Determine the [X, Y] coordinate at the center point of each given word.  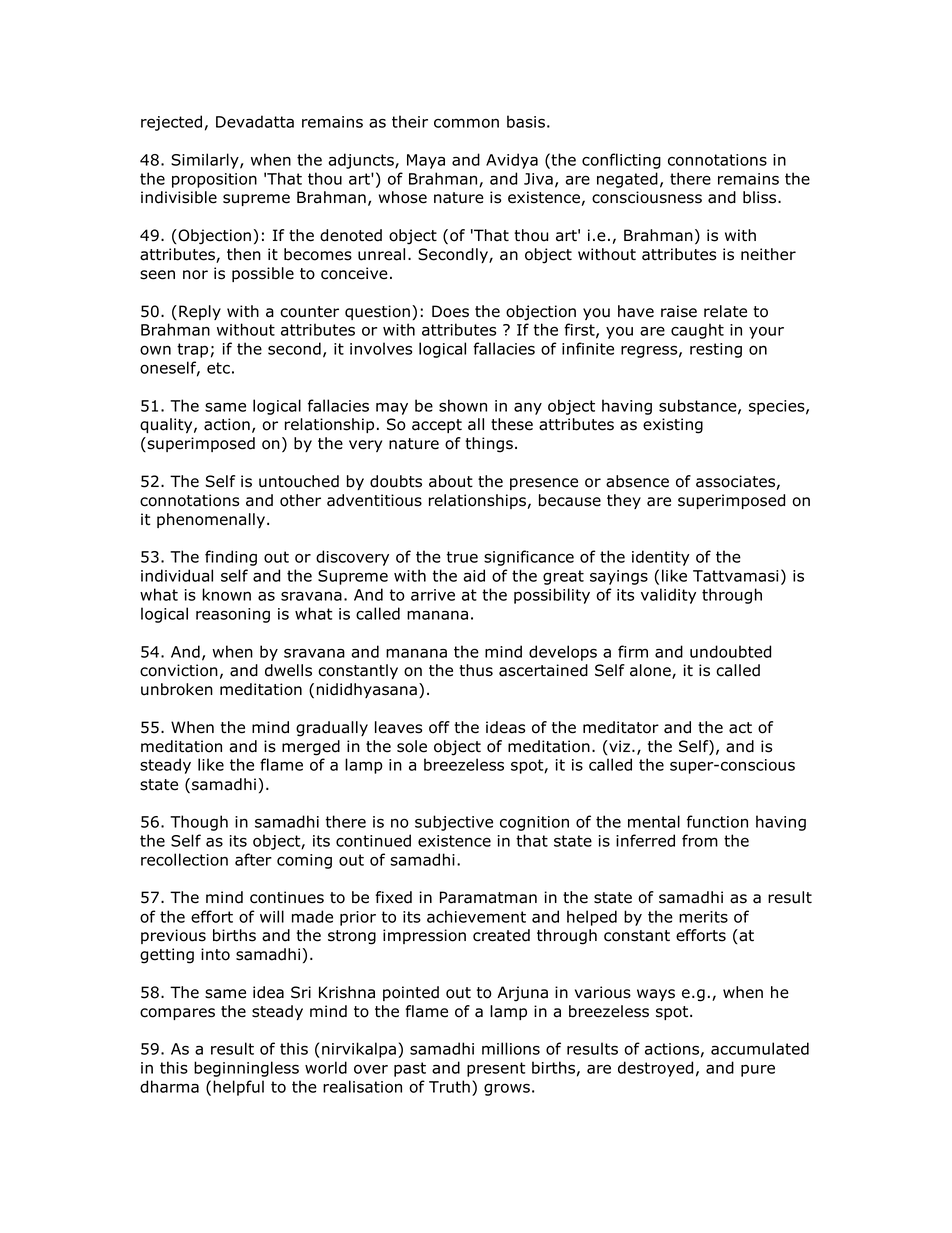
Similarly [206, 161]
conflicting [621, 161]
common [466, 123]
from [700, 840]
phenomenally [211, 520]
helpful [238, 1088]
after [253, 859]
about [451, 481]
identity [661, 558]
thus [476, 670]
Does [450, 311]
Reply [200, 312]
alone [651, 671]
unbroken [177, 689]
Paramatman [488, 897]
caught [697, 331]
